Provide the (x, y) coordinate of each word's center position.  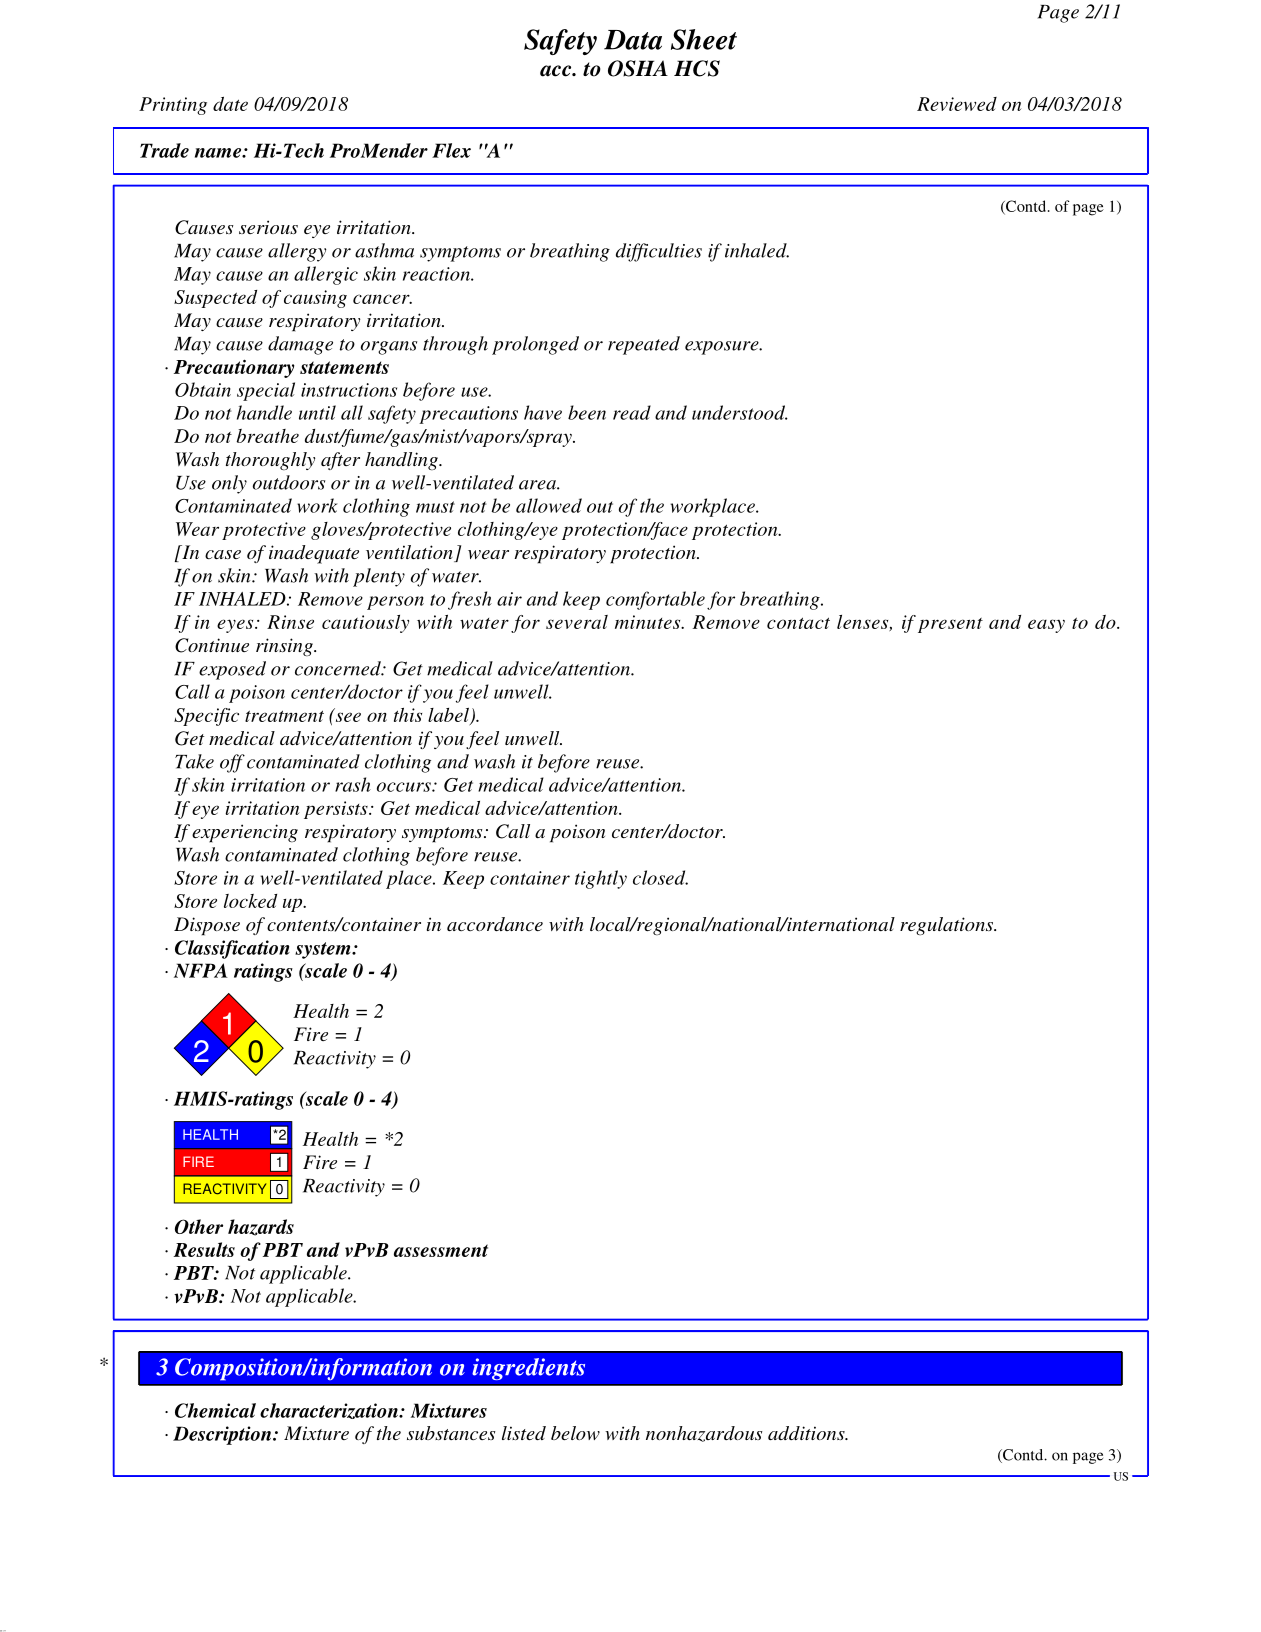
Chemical (215, 1410)
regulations (948, 926)
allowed (549, 505)
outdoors (289, 482)
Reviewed (957, 104)
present (950, 625)
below (575, 1433)
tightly (601, 879)
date (230, 104)
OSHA (638, 68)
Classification (232, 949)
